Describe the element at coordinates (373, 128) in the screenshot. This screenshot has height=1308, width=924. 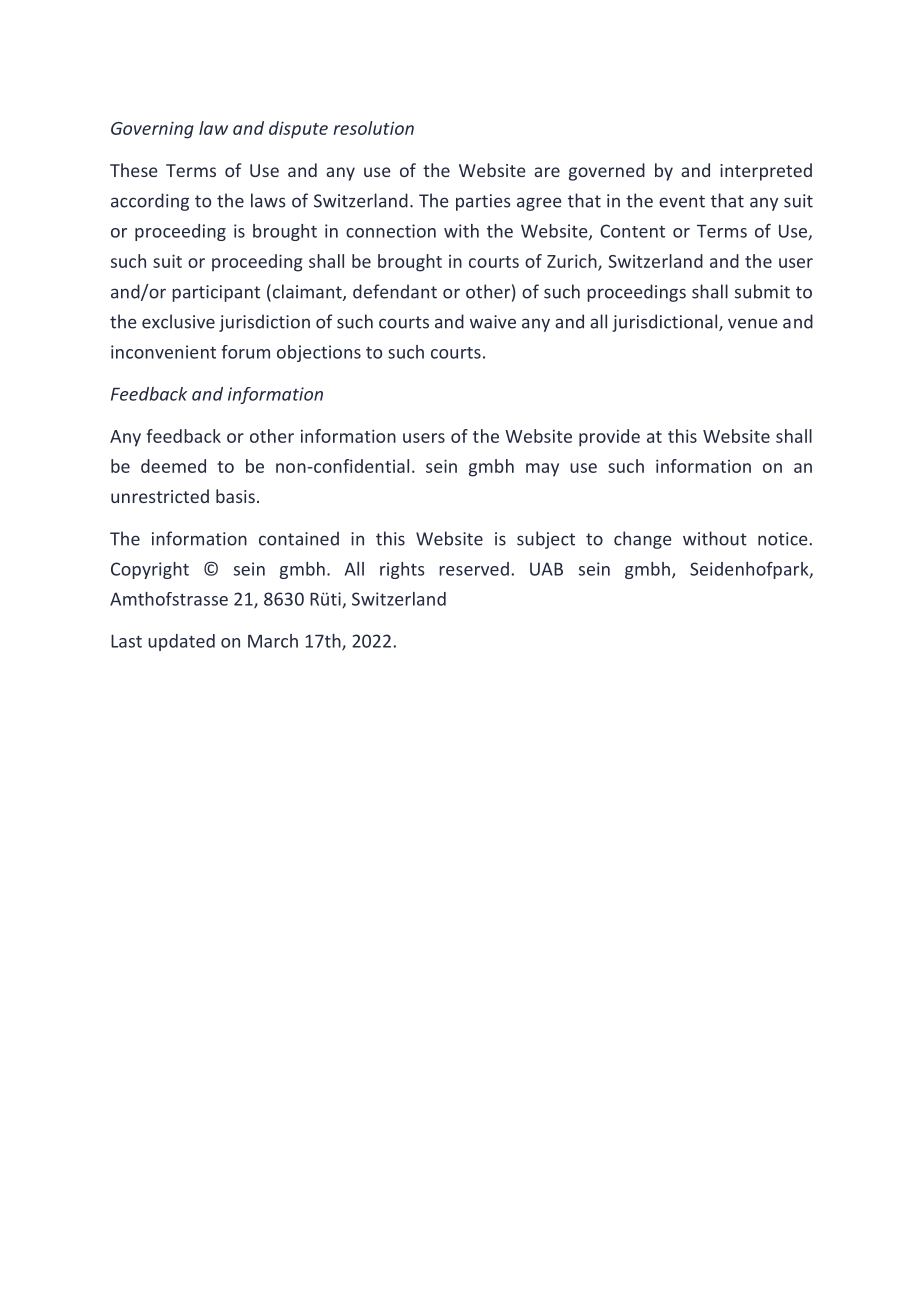
I see `resolution` at that location.
